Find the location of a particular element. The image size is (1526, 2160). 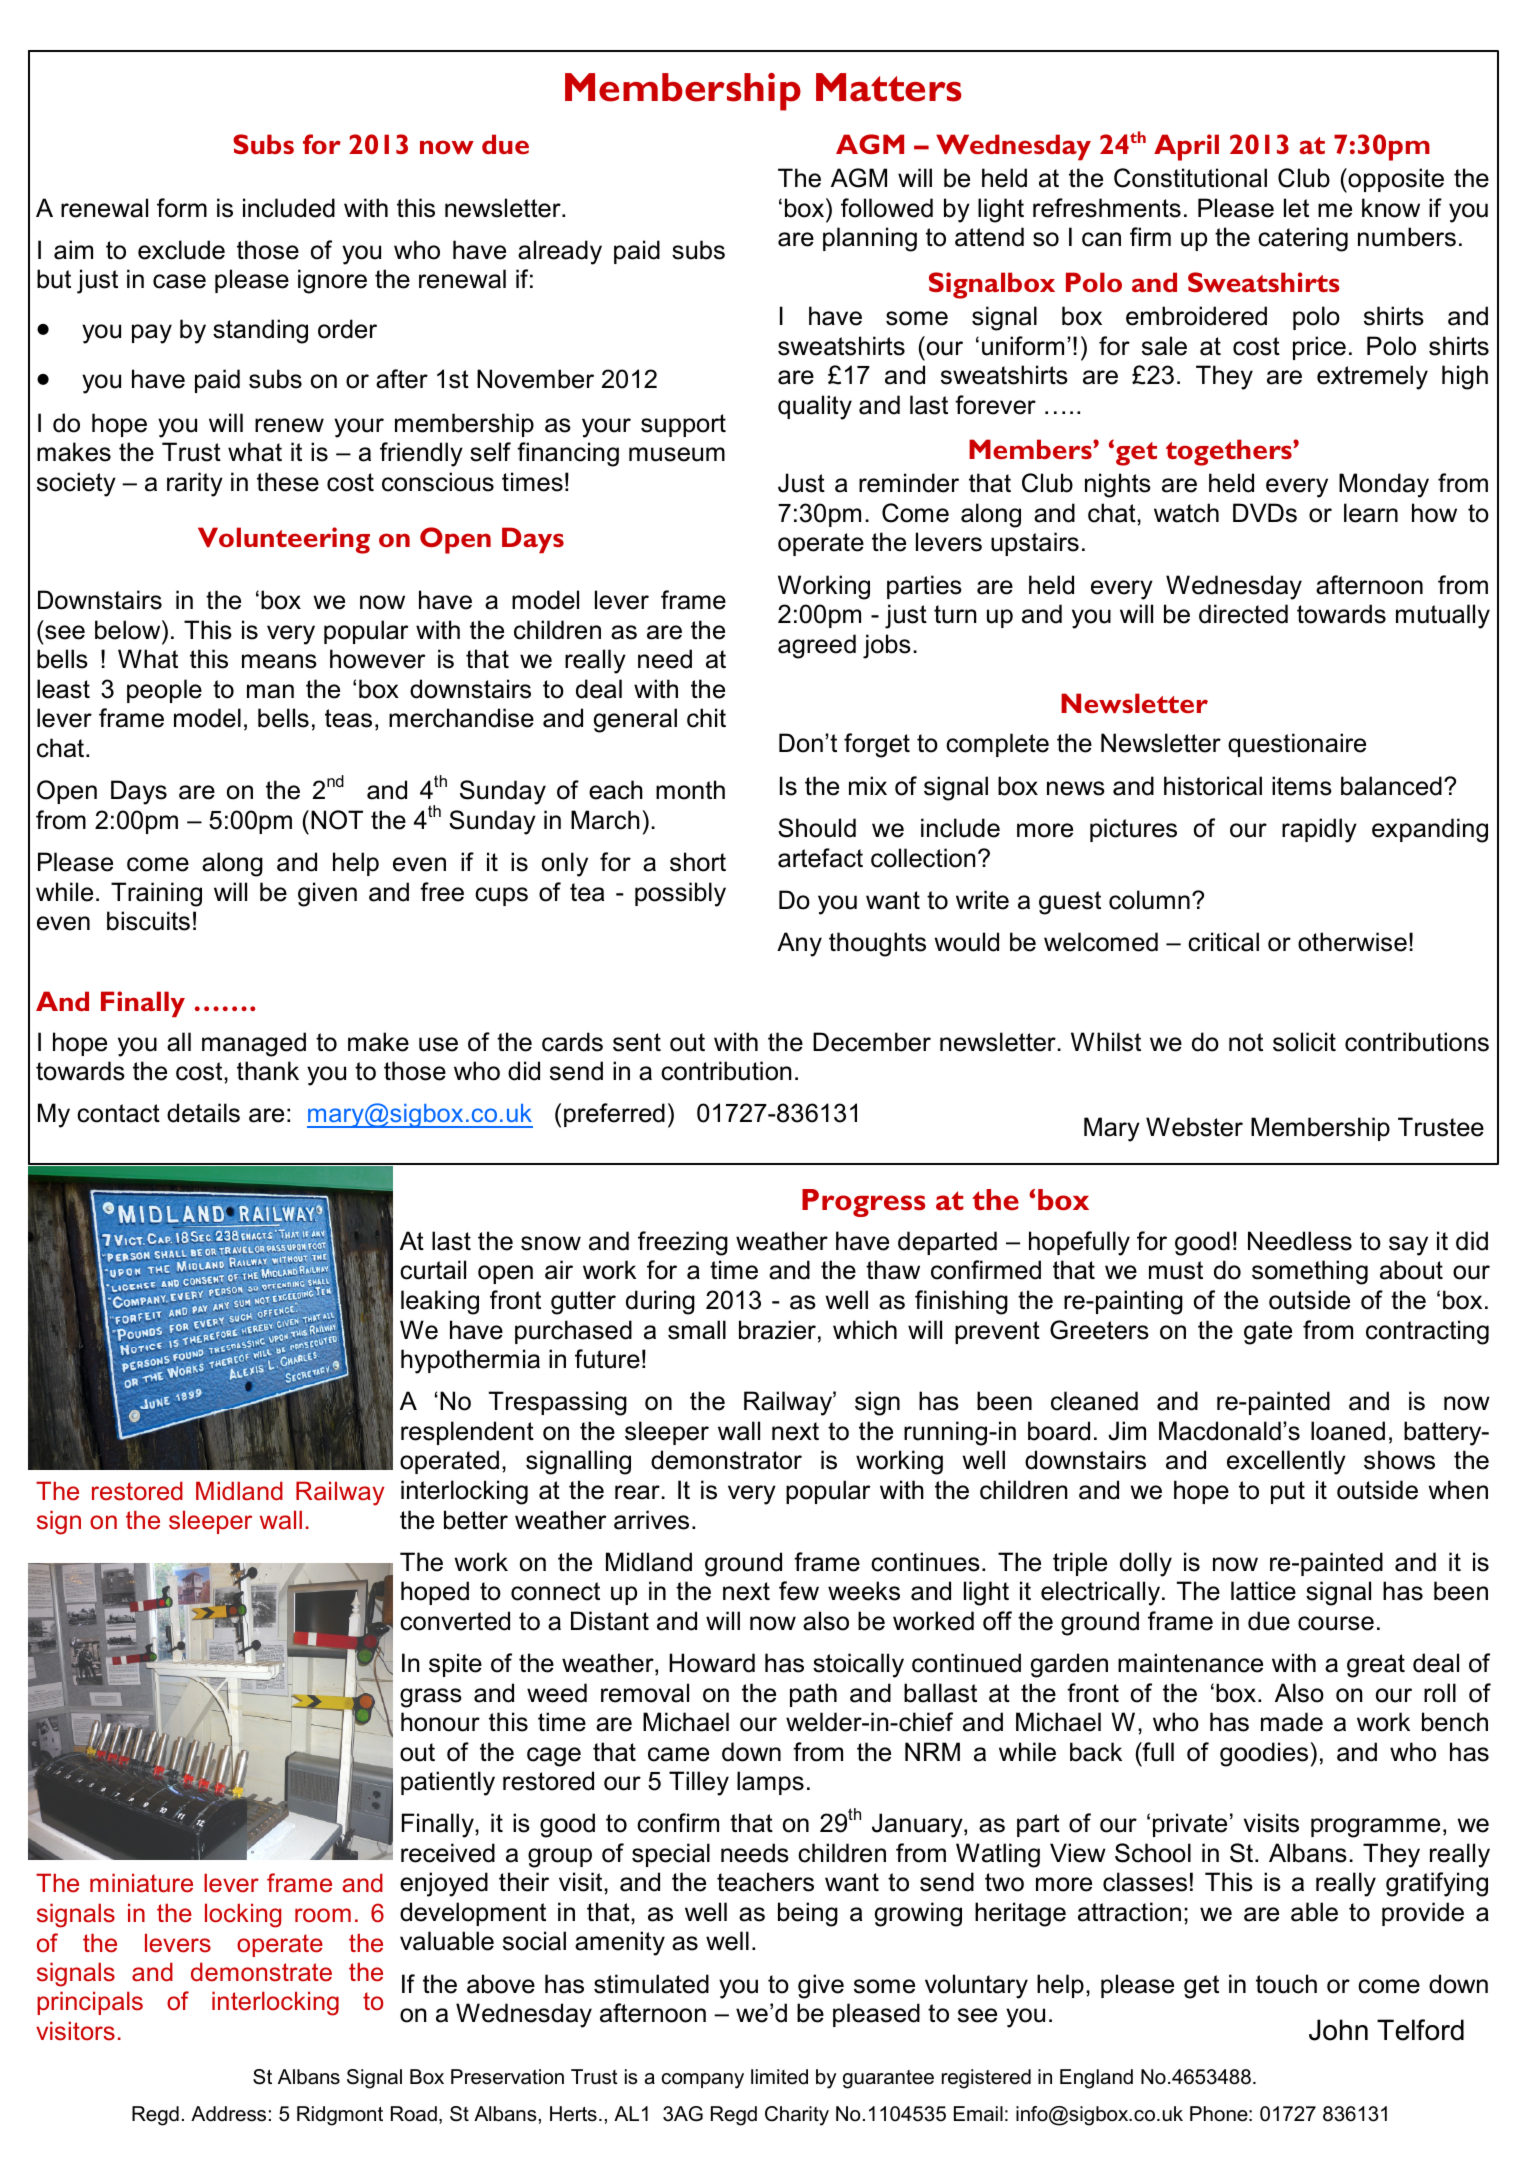

Address is located at coordinates (228, 2114).
